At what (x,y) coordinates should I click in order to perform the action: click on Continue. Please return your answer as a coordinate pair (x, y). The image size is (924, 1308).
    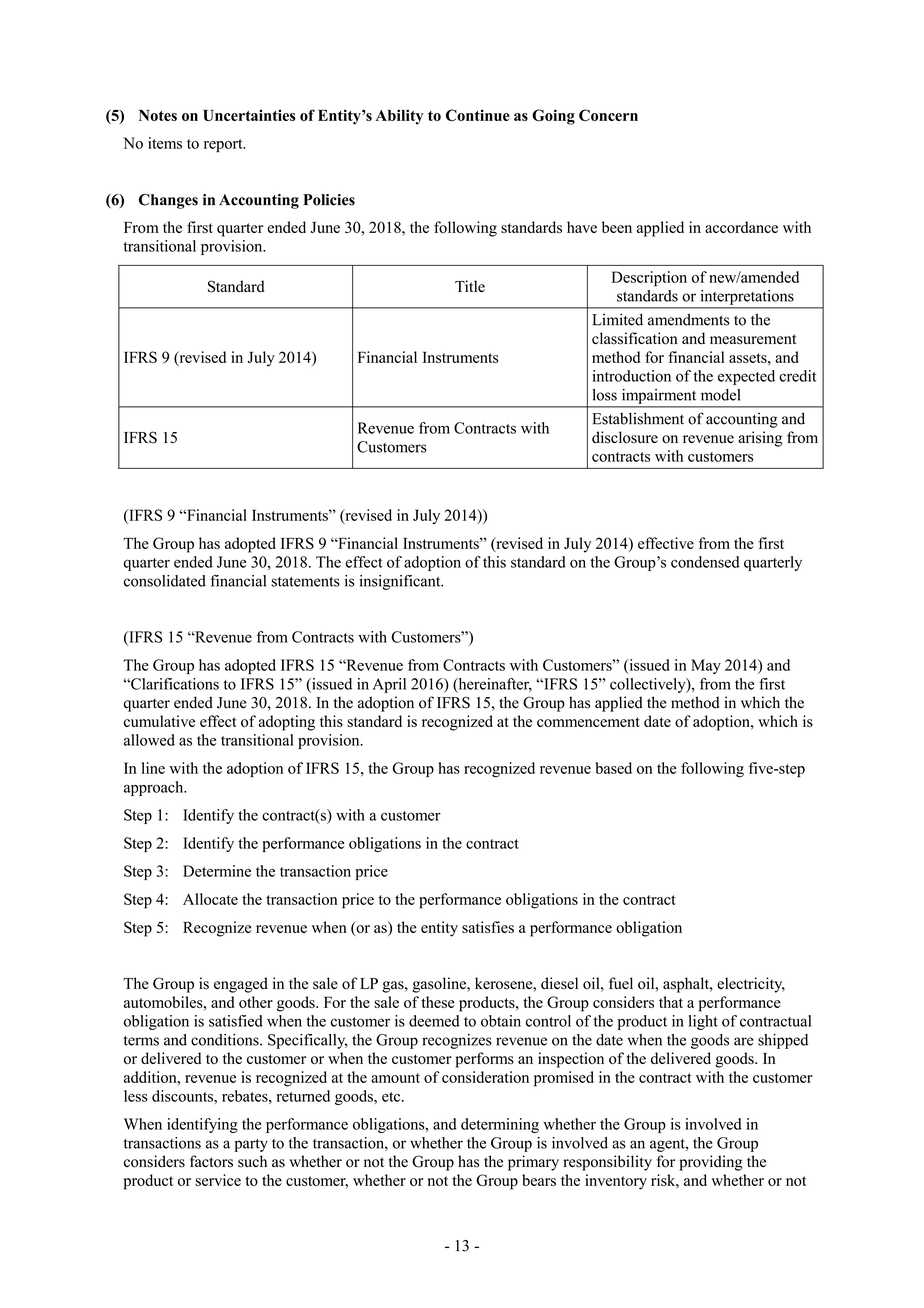
    Looking at the image, I should click on (478, 115).
